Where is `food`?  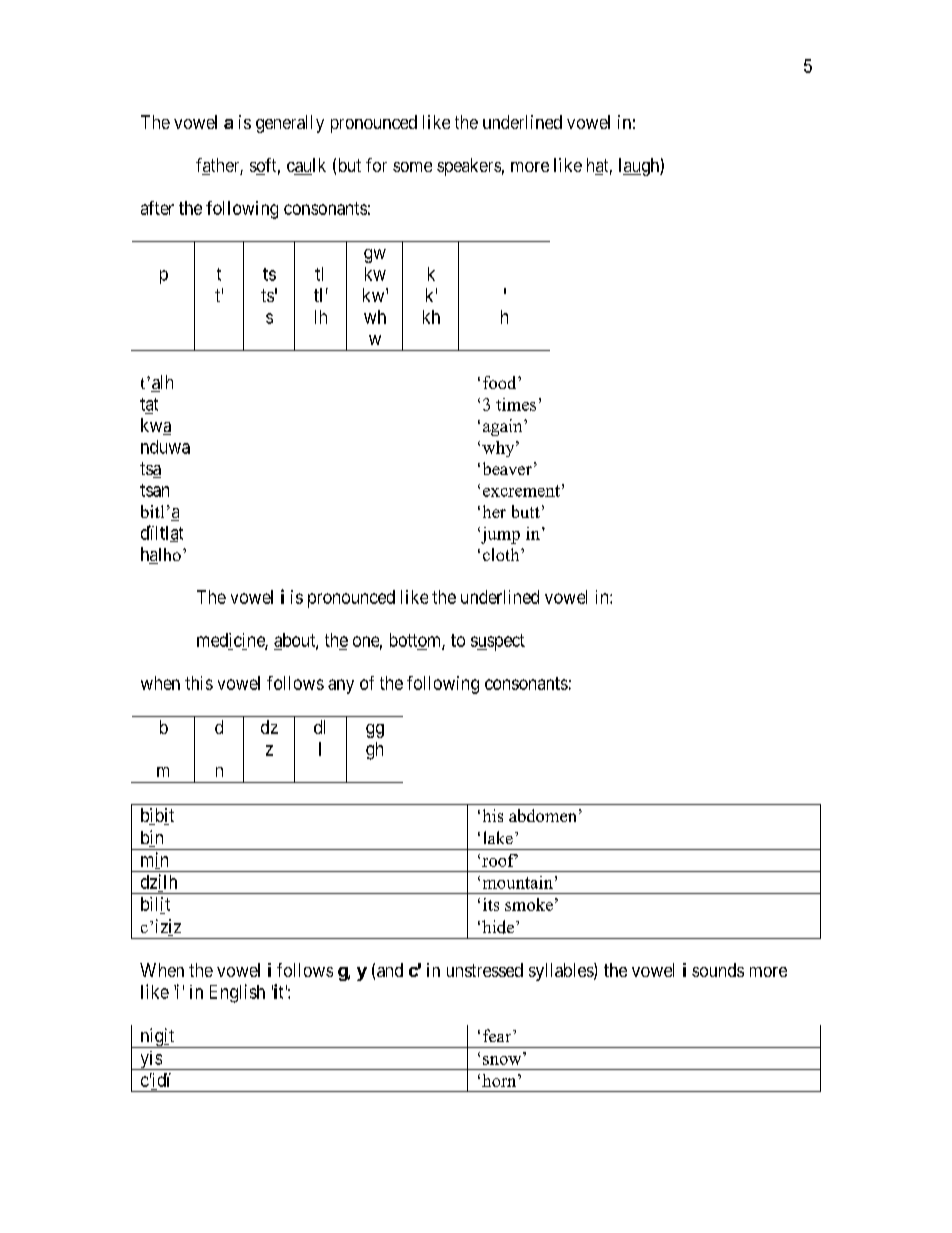 food is located at coordinates (501, 382).
